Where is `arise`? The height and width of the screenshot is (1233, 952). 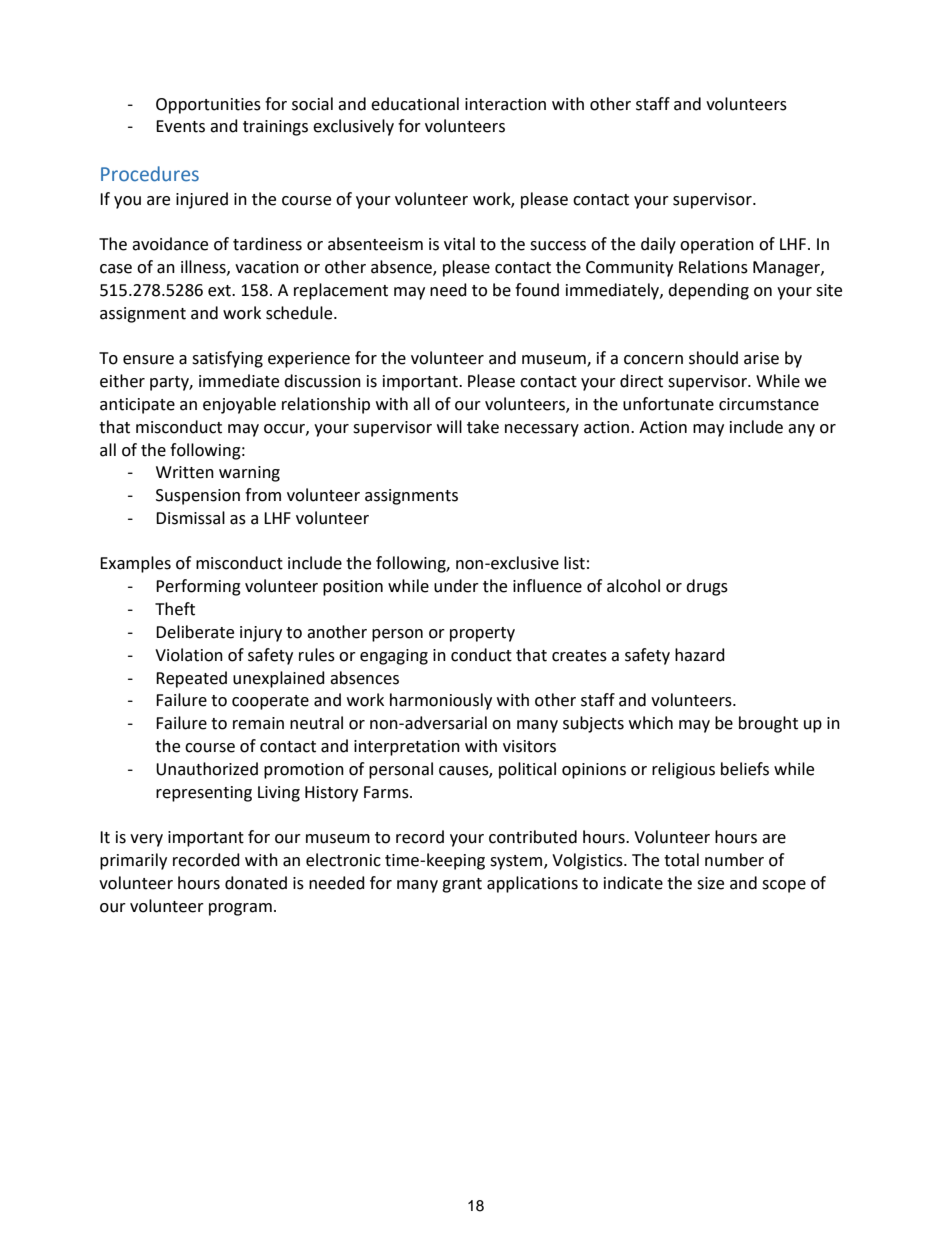 arise is located at coordinates (761, 358).
